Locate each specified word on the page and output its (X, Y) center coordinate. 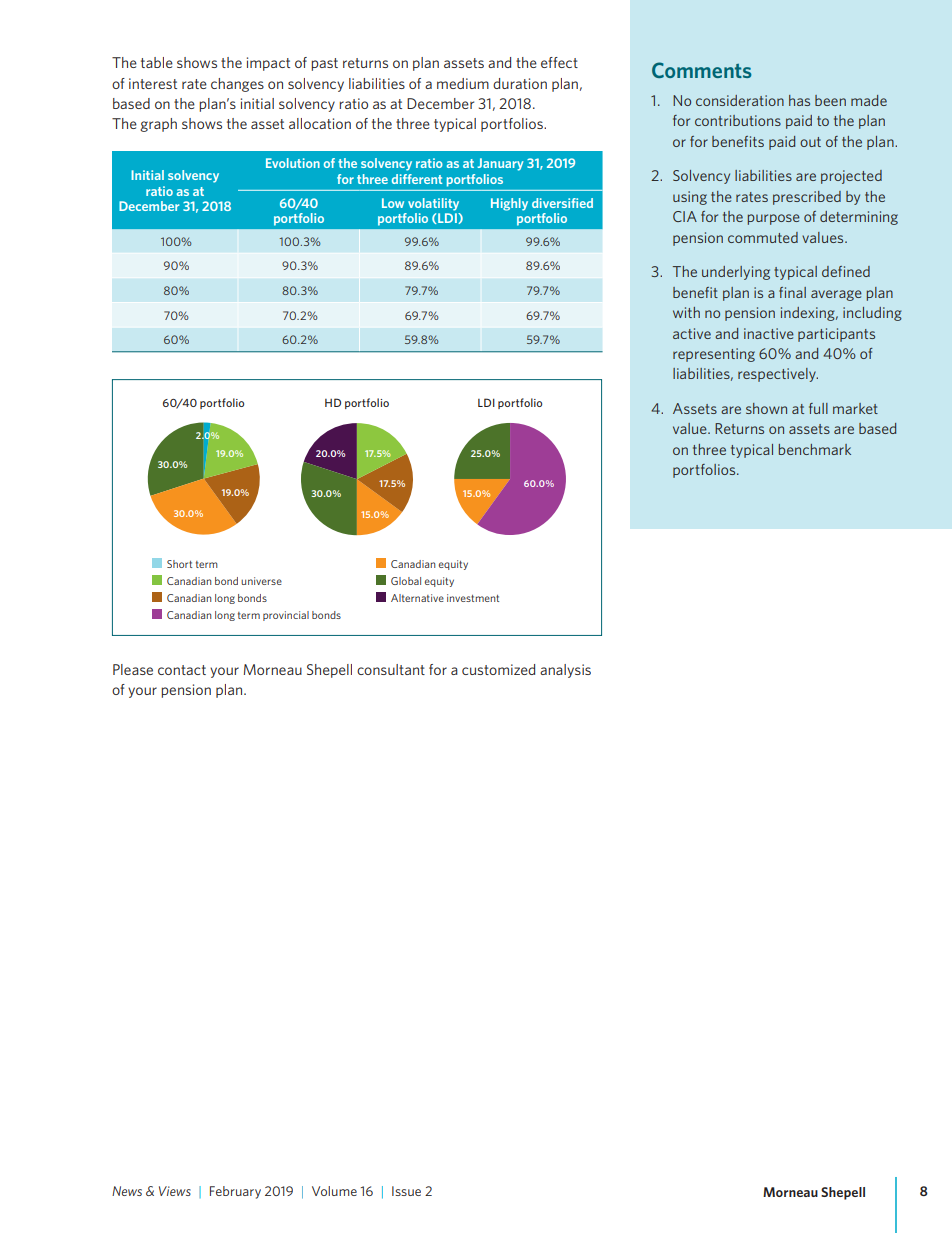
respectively (778, 375)
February (235, 1192)
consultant (391, 669)
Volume (334, 1191)
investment (473, 598)
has (799, 100)
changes (237, 85)
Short (179, 564)
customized (498, 669)
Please (133, 669)
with (686, 312)
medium (463, 83)
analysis (565, 671)
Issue (406, 1191)
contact (182, 670)
